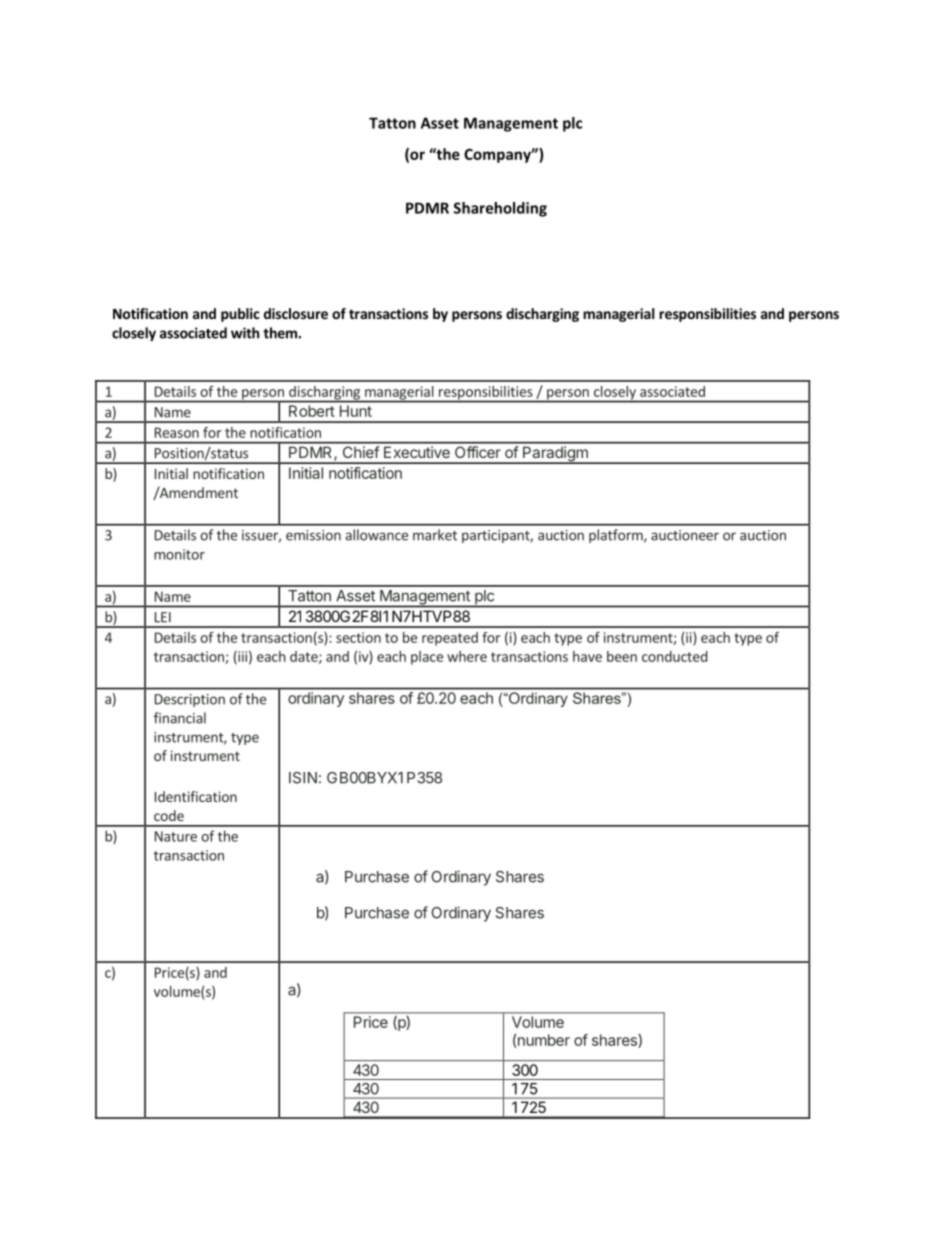  What do you see at coordinates (281, 333) in the screenshot?
I see `them` at bounding box center [281, 333].
